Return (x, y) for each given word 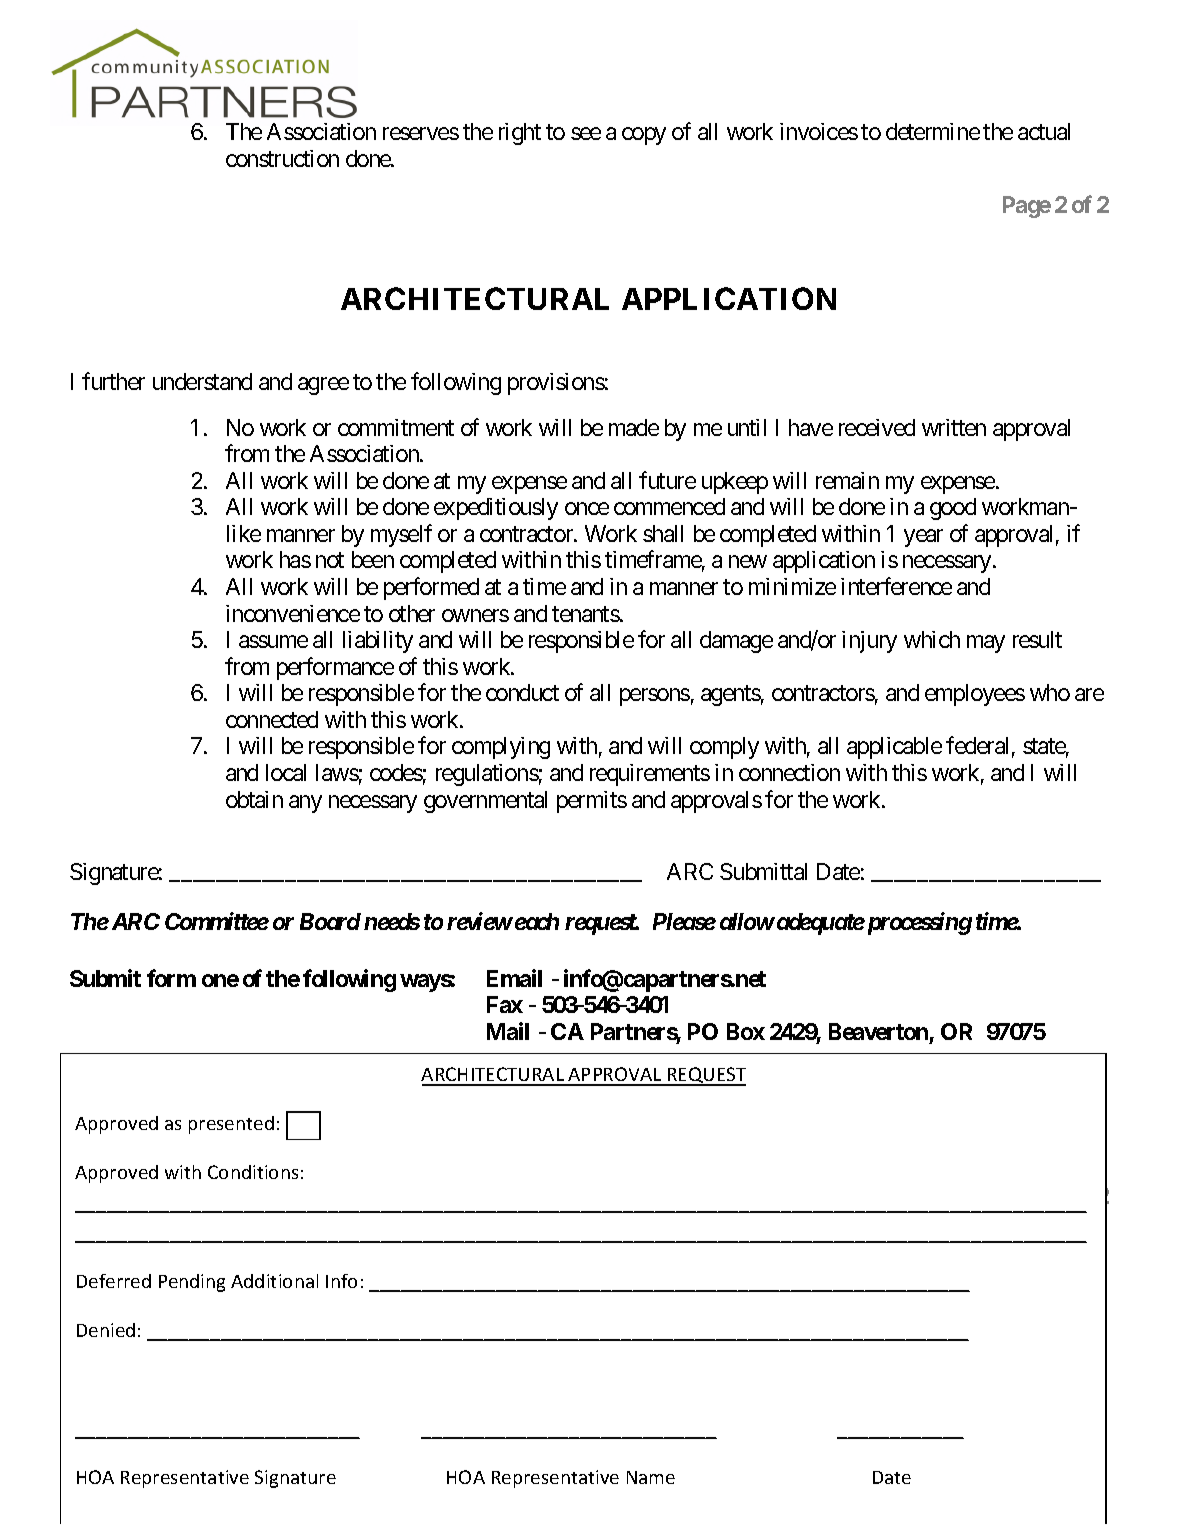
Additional (274, 1281)
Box (746, 1031)
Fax (505, 1004)
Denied (106, 1330)
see (586, 134)
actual (1044, 131)
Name (651, 1477)
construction (282, 158)
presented (231, 1125)
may (986, 644)
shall (663, 533)
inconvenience (293, 613)
